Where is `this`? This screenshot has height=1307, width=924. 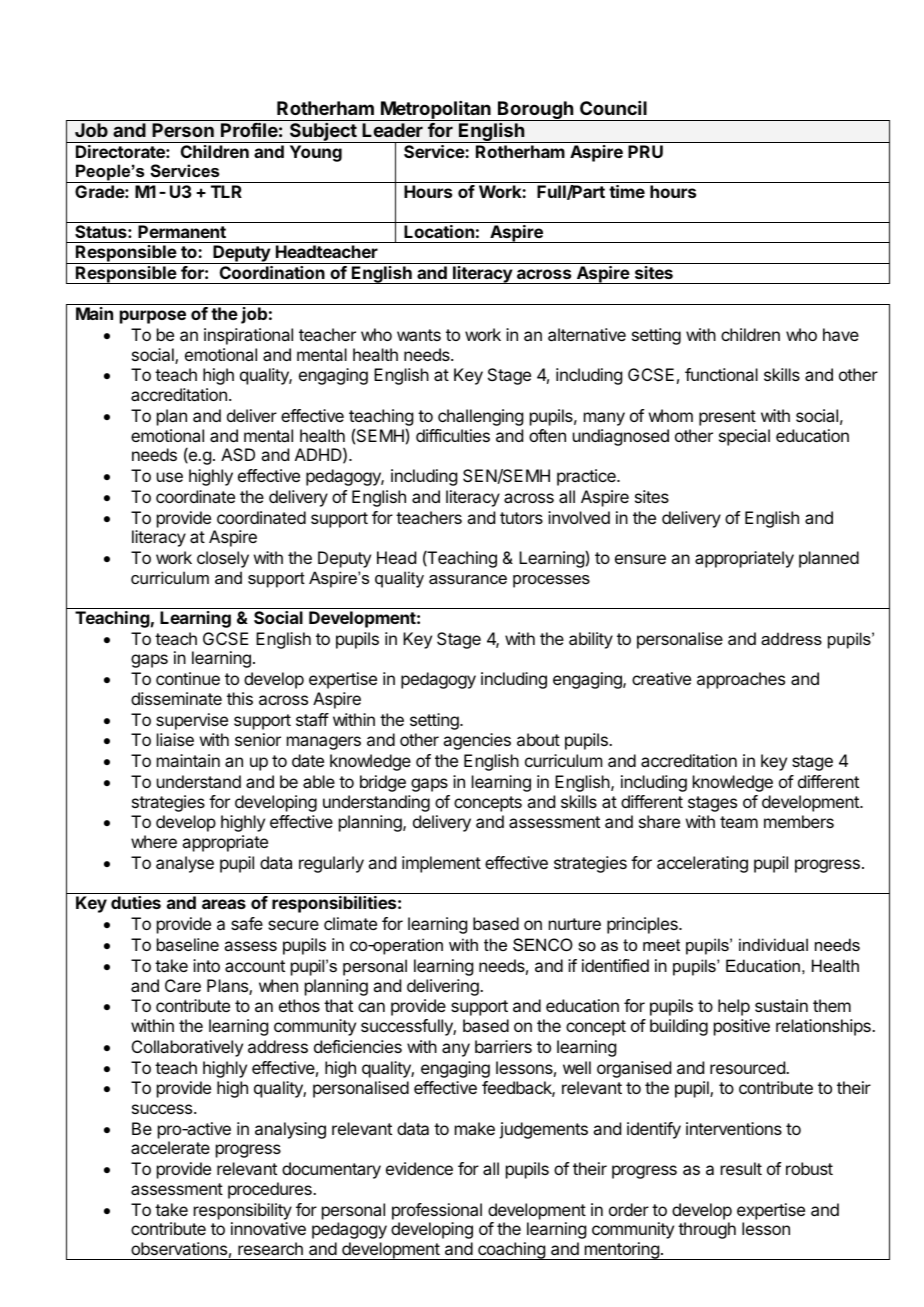
this is located at coordinates (240, 698).
